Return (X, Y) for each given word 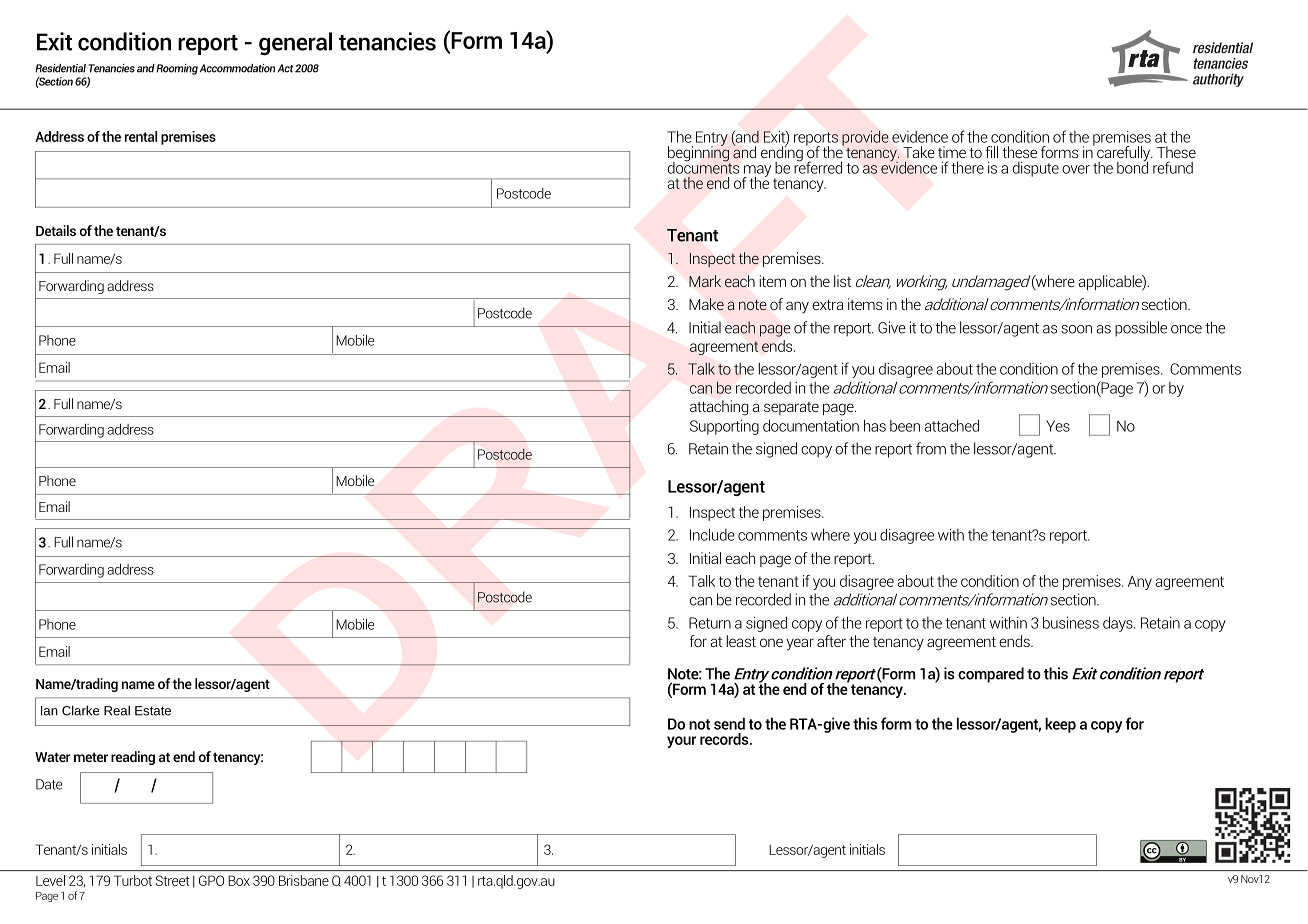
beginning (699, 154)
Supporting (724, 427)
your (681, 742)
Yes (1058, 426)
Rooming (177, 69)
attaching (719, 408)
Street (172, 880)
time (952, 152)
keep (1060, 725)
